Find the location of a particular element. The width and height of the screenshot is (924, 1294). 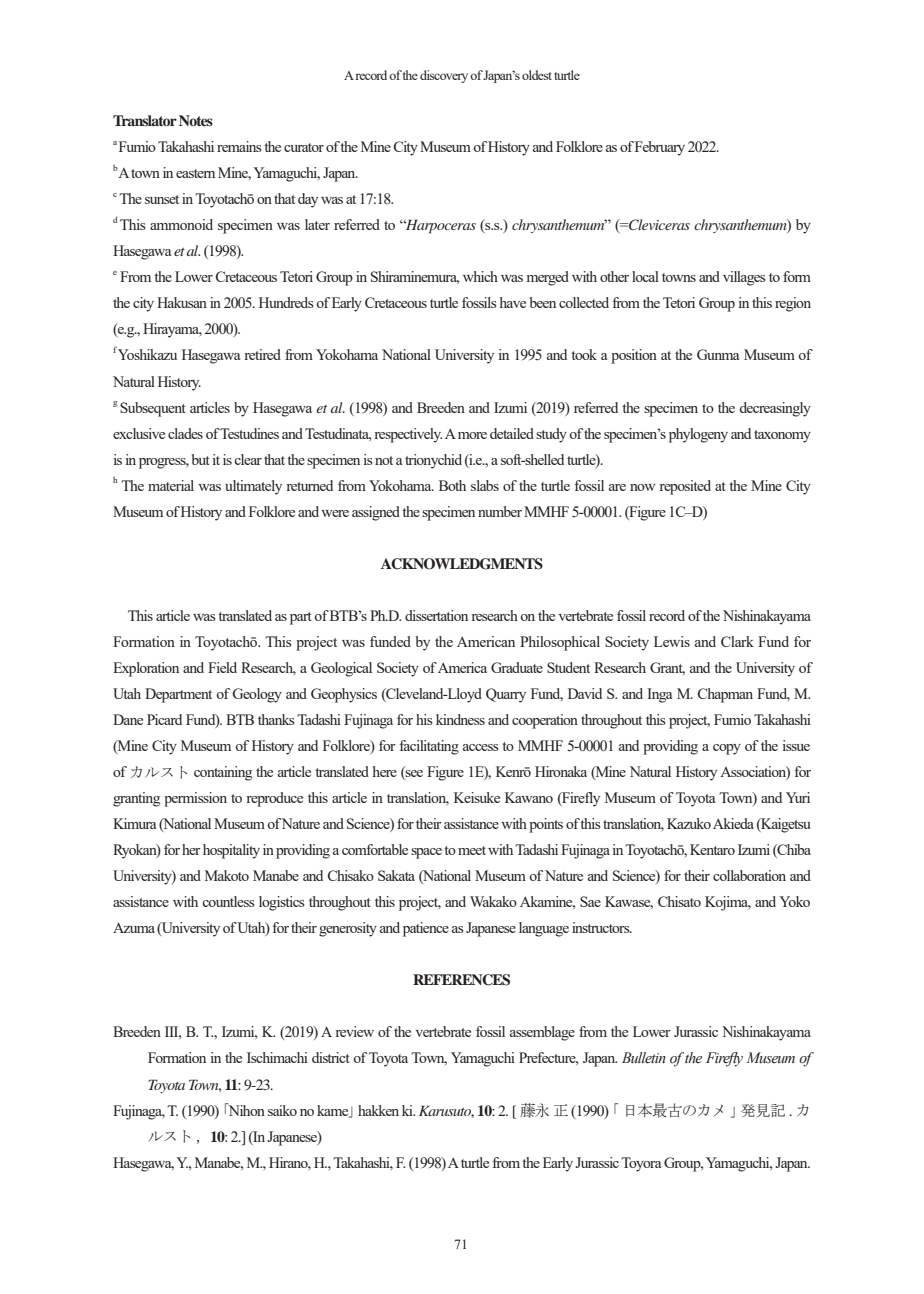

Bulletin is located at coordinates (644, 1058).
